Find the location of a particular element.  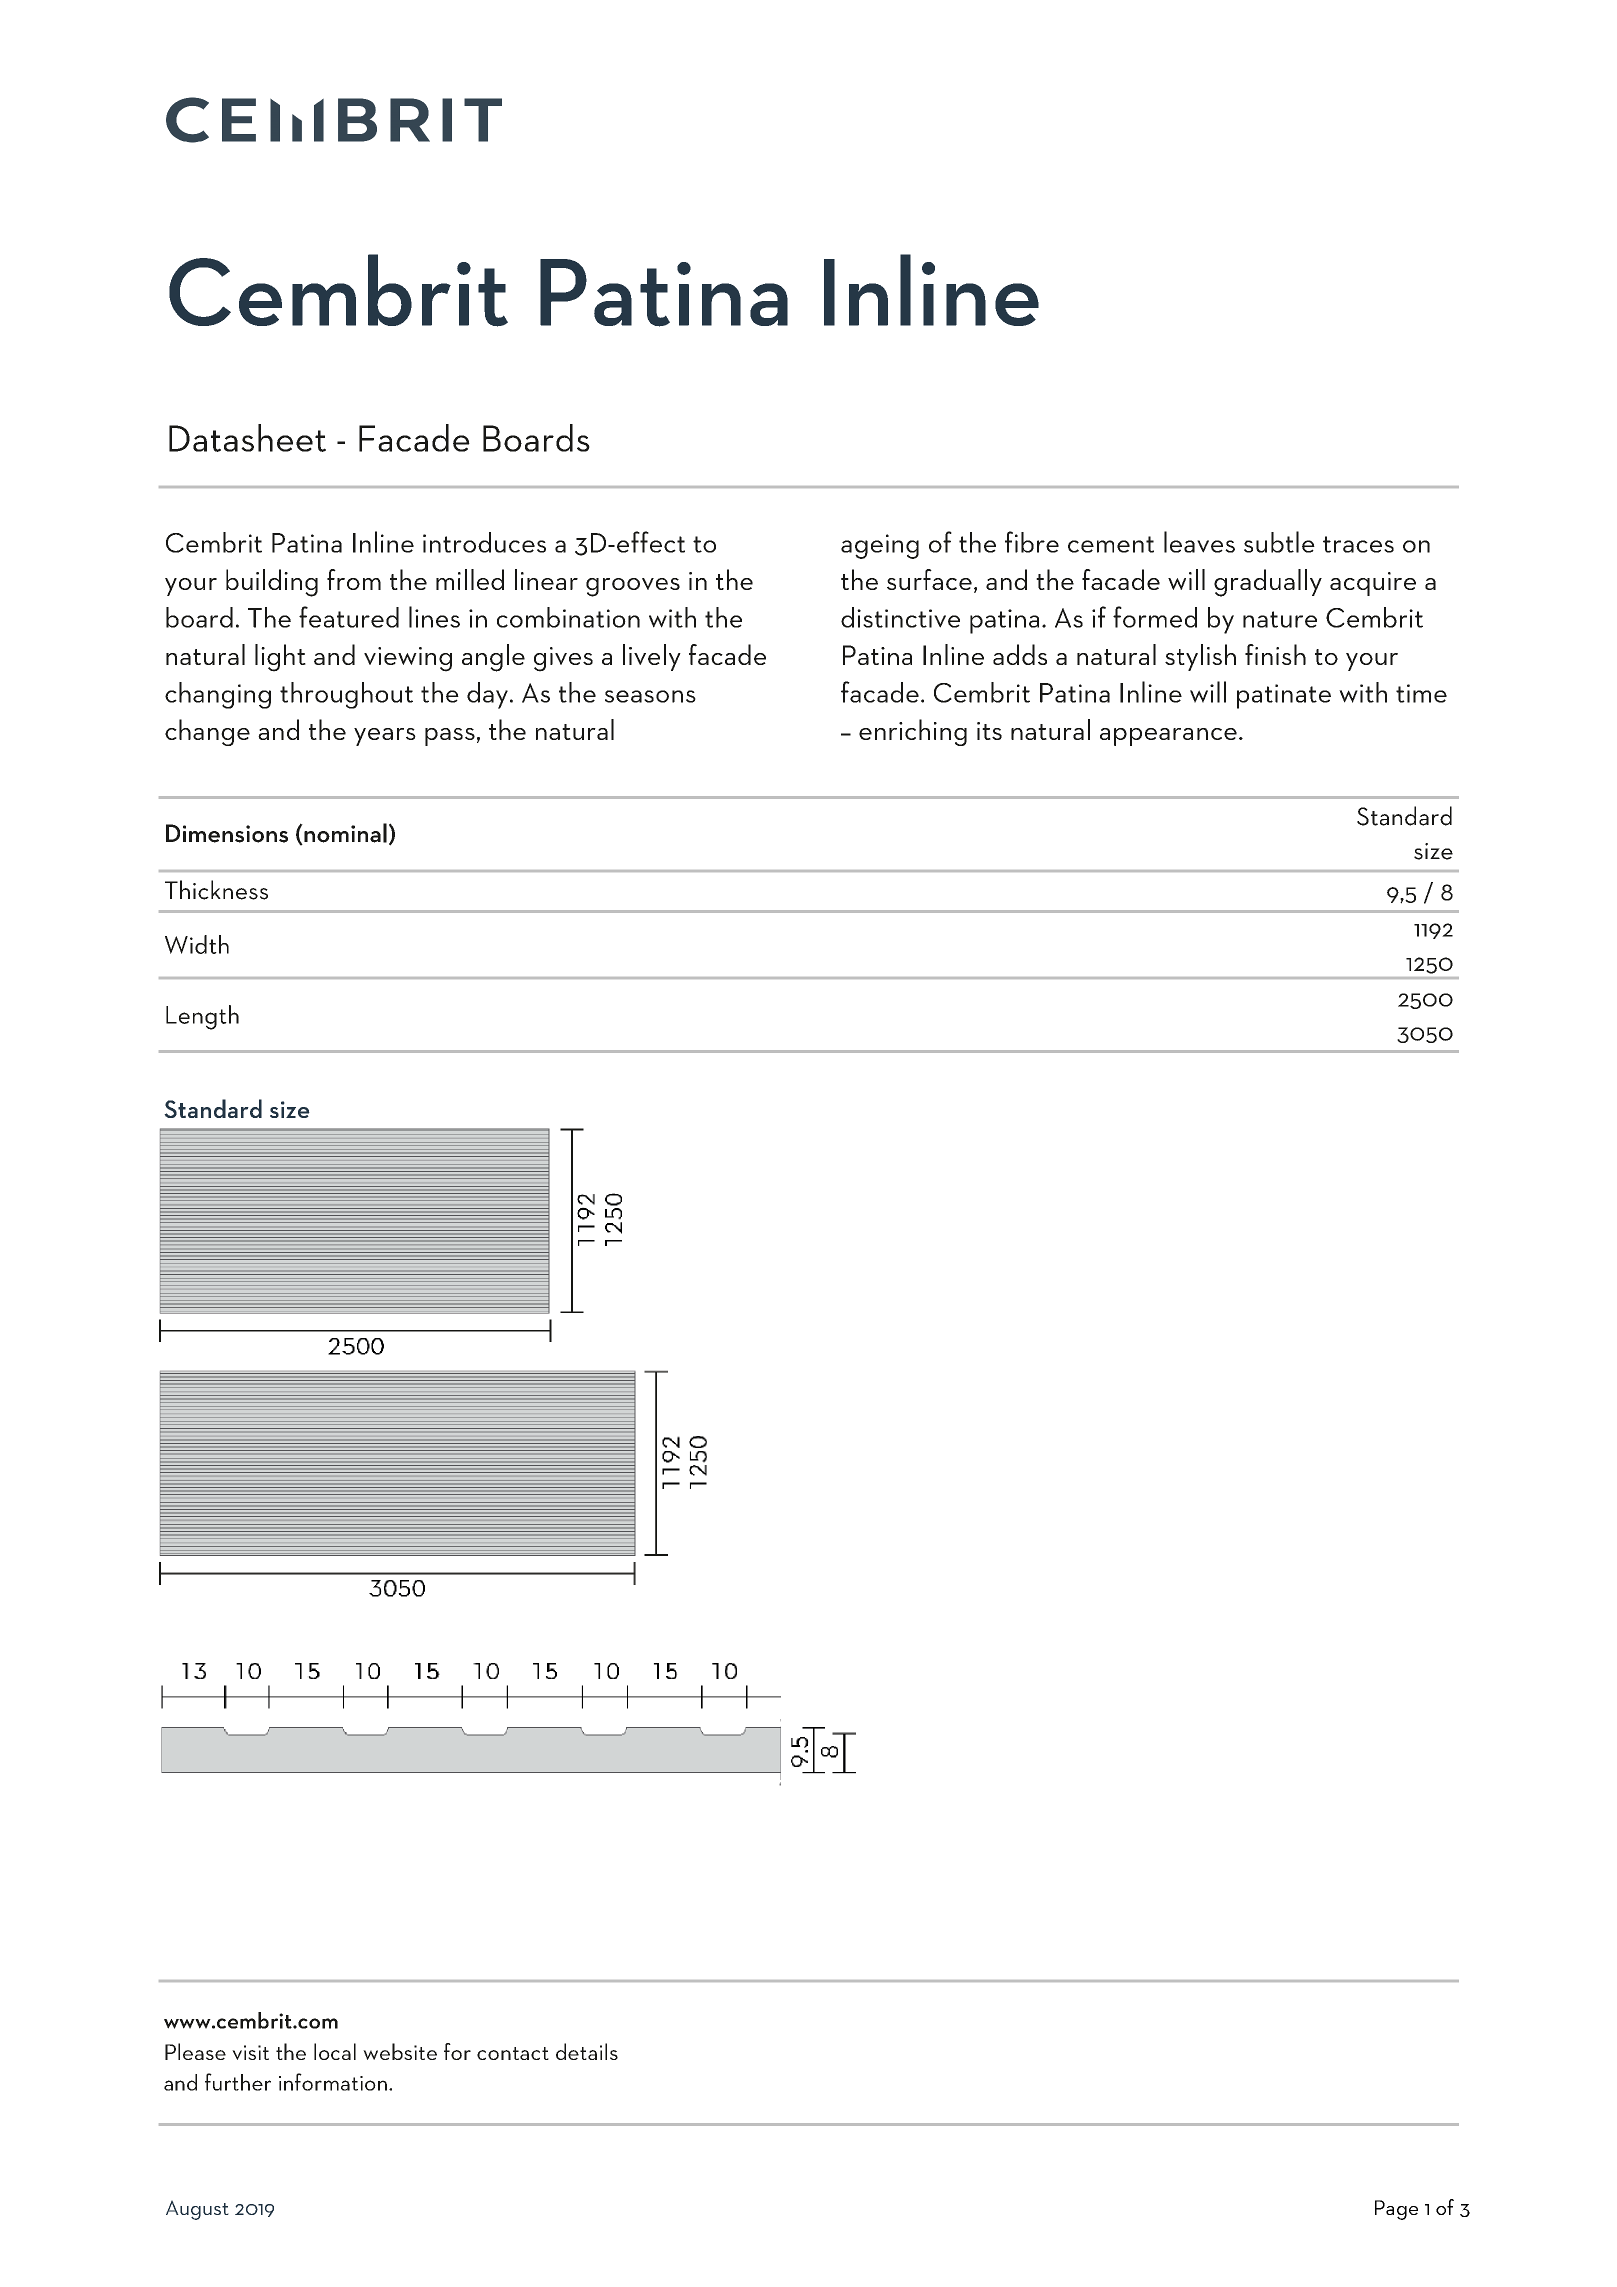

local is located at coordinates (335, 2051).
